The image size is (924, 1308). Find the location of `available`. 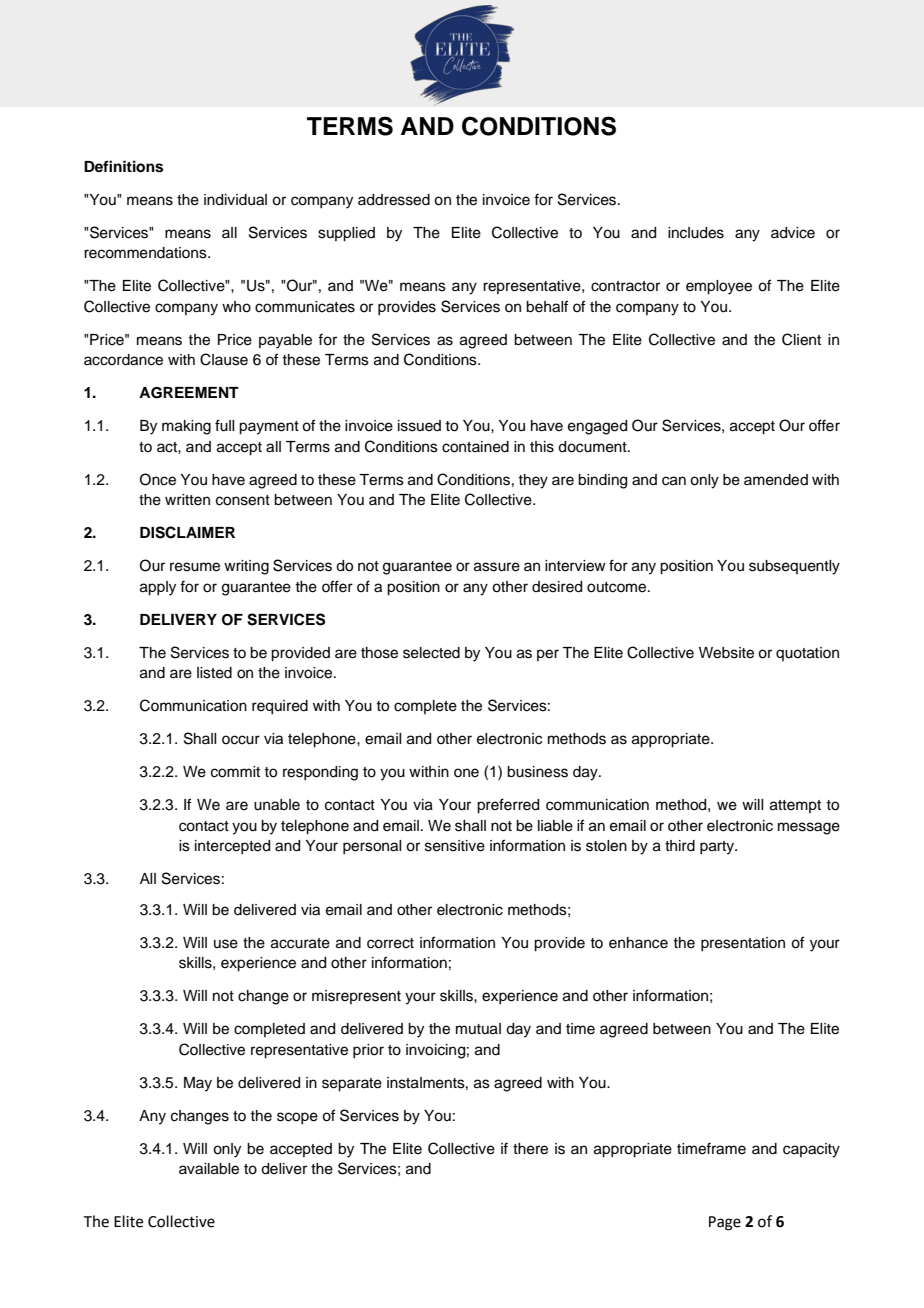

available is located at coordinates (209, 1169).
